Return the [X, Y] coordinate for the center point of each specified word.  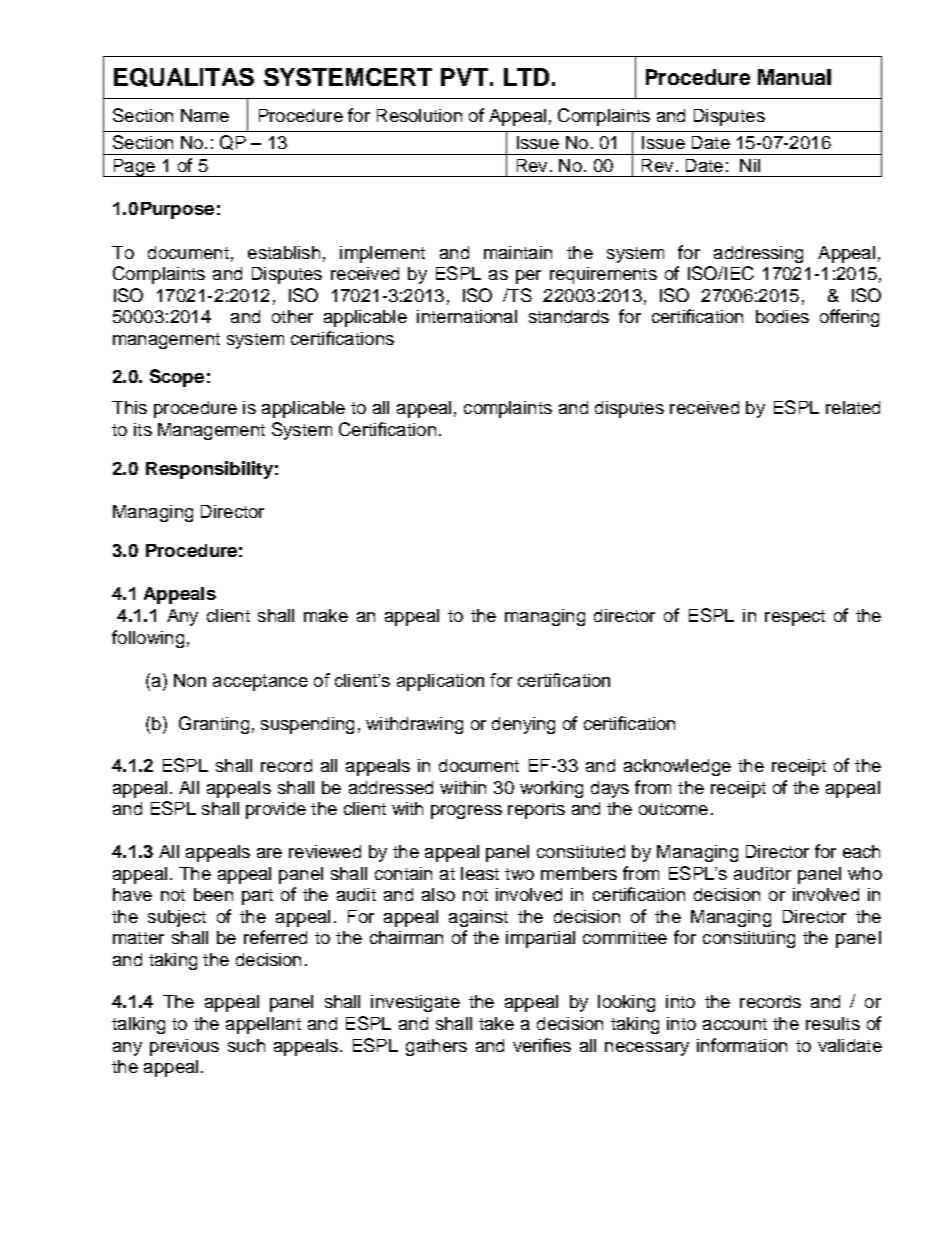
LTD [526, 77]
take [496, 1023]
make [326, 615]
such [246, 1045]
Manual [794, 77]
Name [205, 115]
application [440, 682]
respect [795, 618]
